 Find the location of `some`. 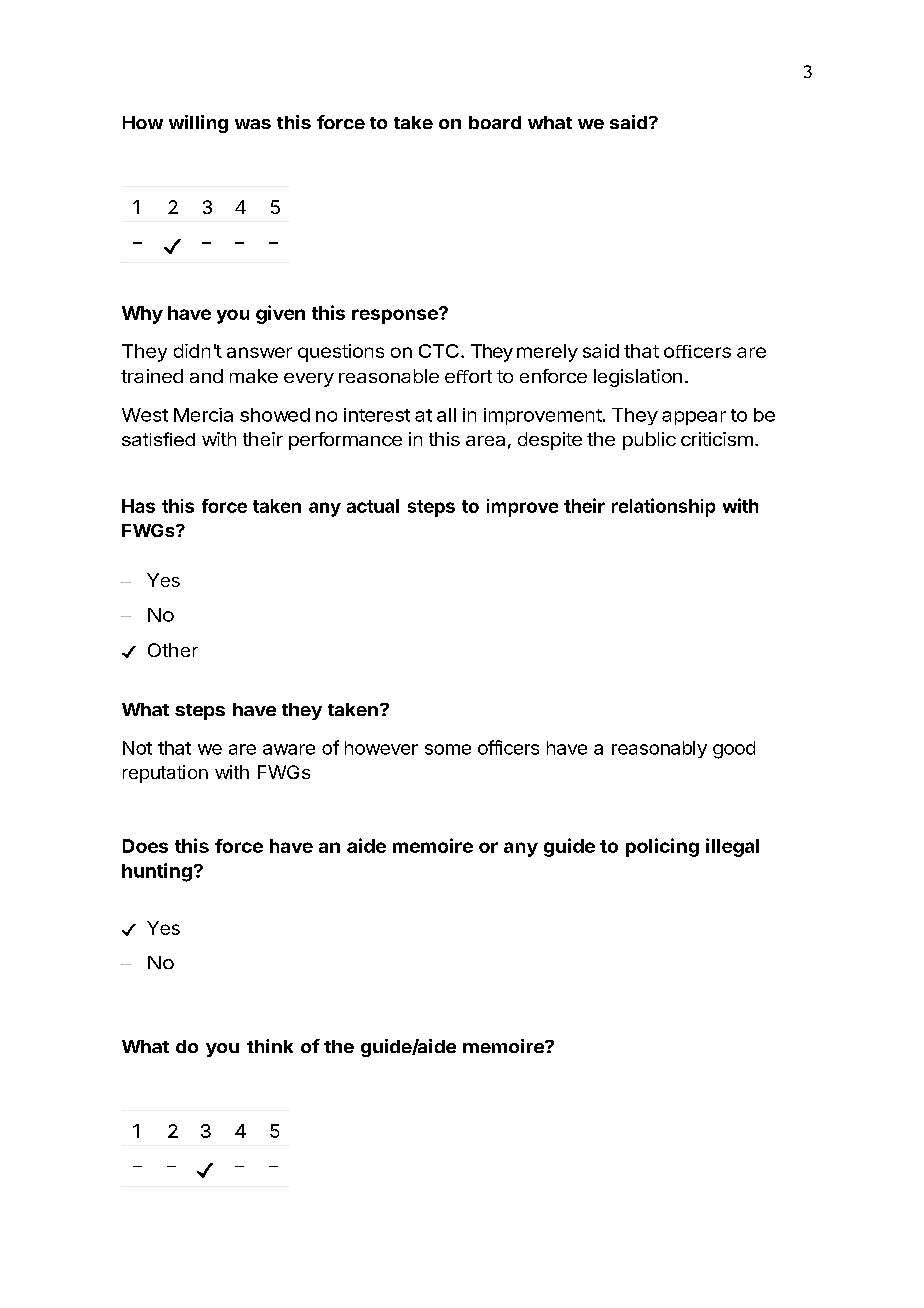

some is located at coordinates (448, 749).
